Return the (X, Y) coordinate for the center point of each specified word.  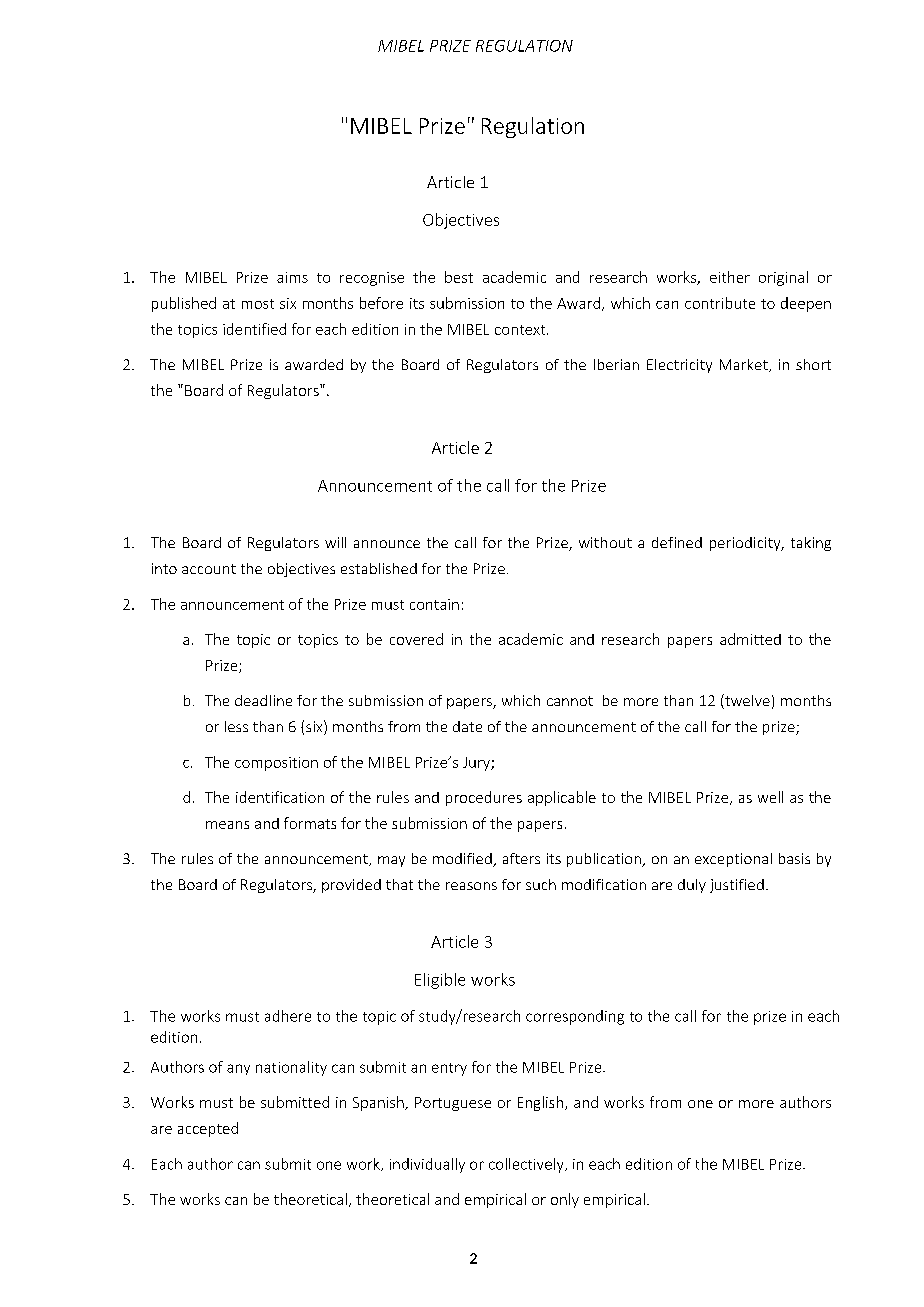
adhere (288, 1016)
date (467, 726)
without (605, 542)
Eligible (440, 981)
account (209, 569)
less (236, 726)
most (258, 304)
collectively (527, 1165)
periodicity (746, 544)
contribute (720, 303)
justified (737, 886)
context (521, 330)
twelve (746, 701)
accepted (208, 1129)
